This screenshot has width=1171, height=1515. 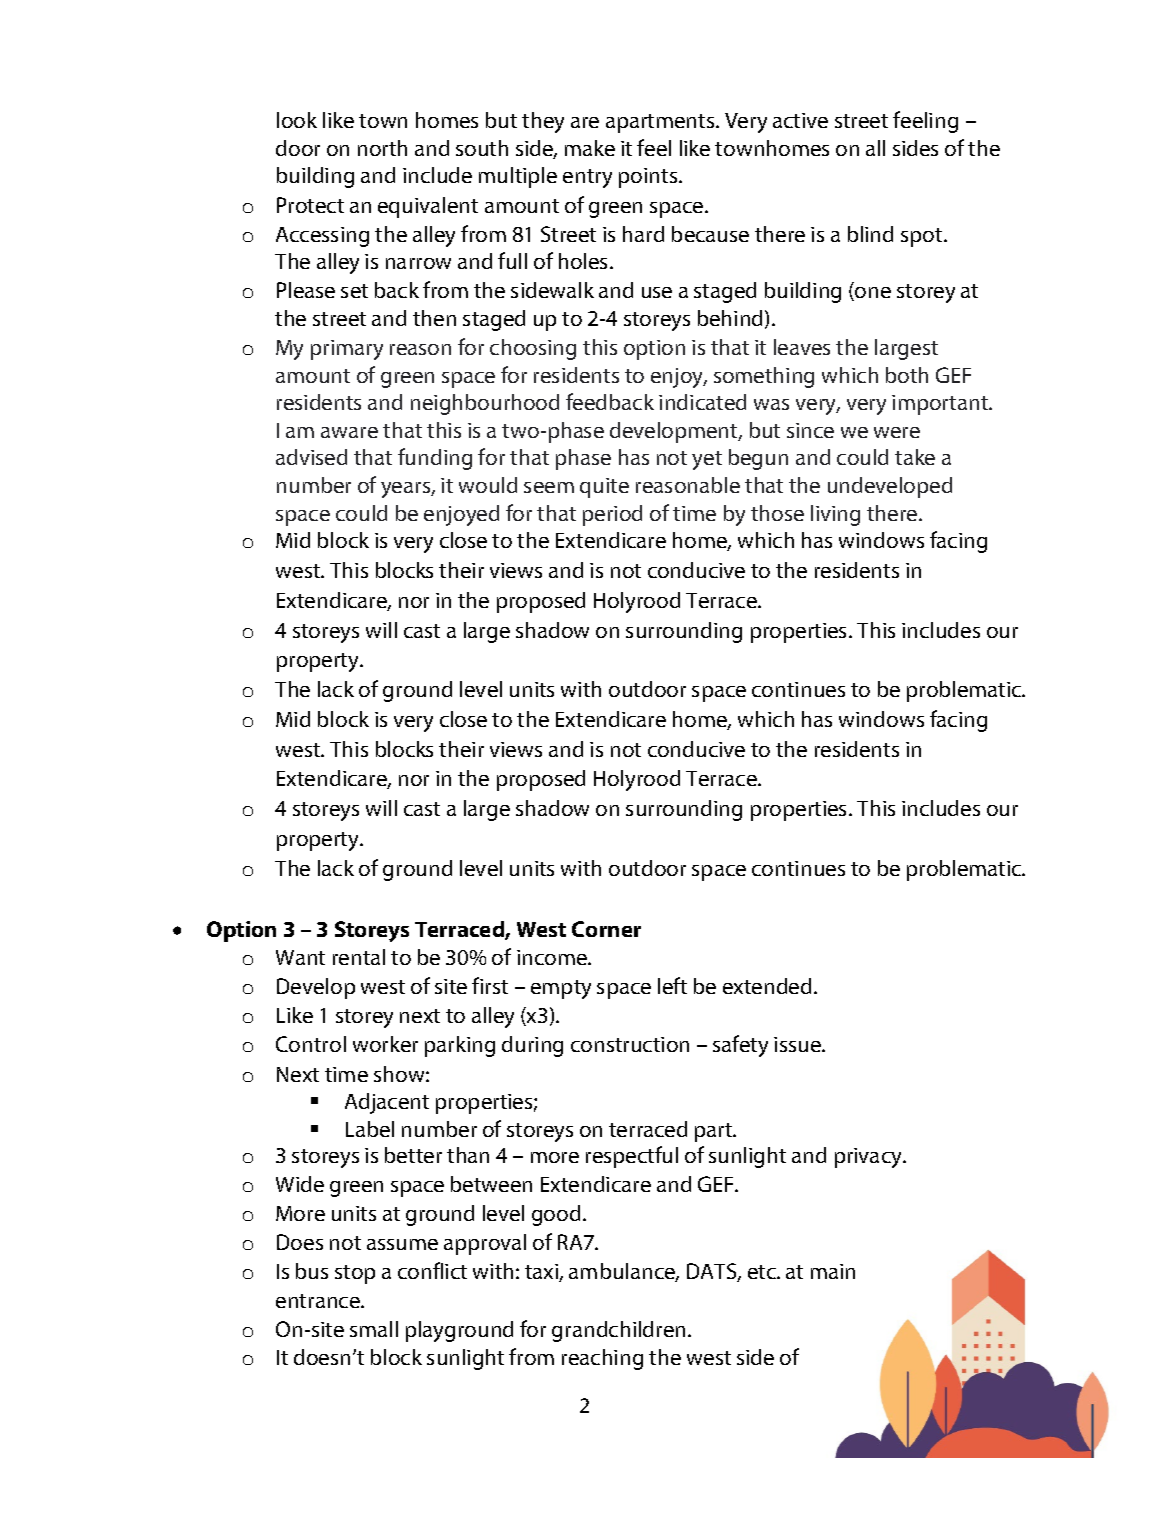 I want to click on privacy, so click(x=869, y=1158).
